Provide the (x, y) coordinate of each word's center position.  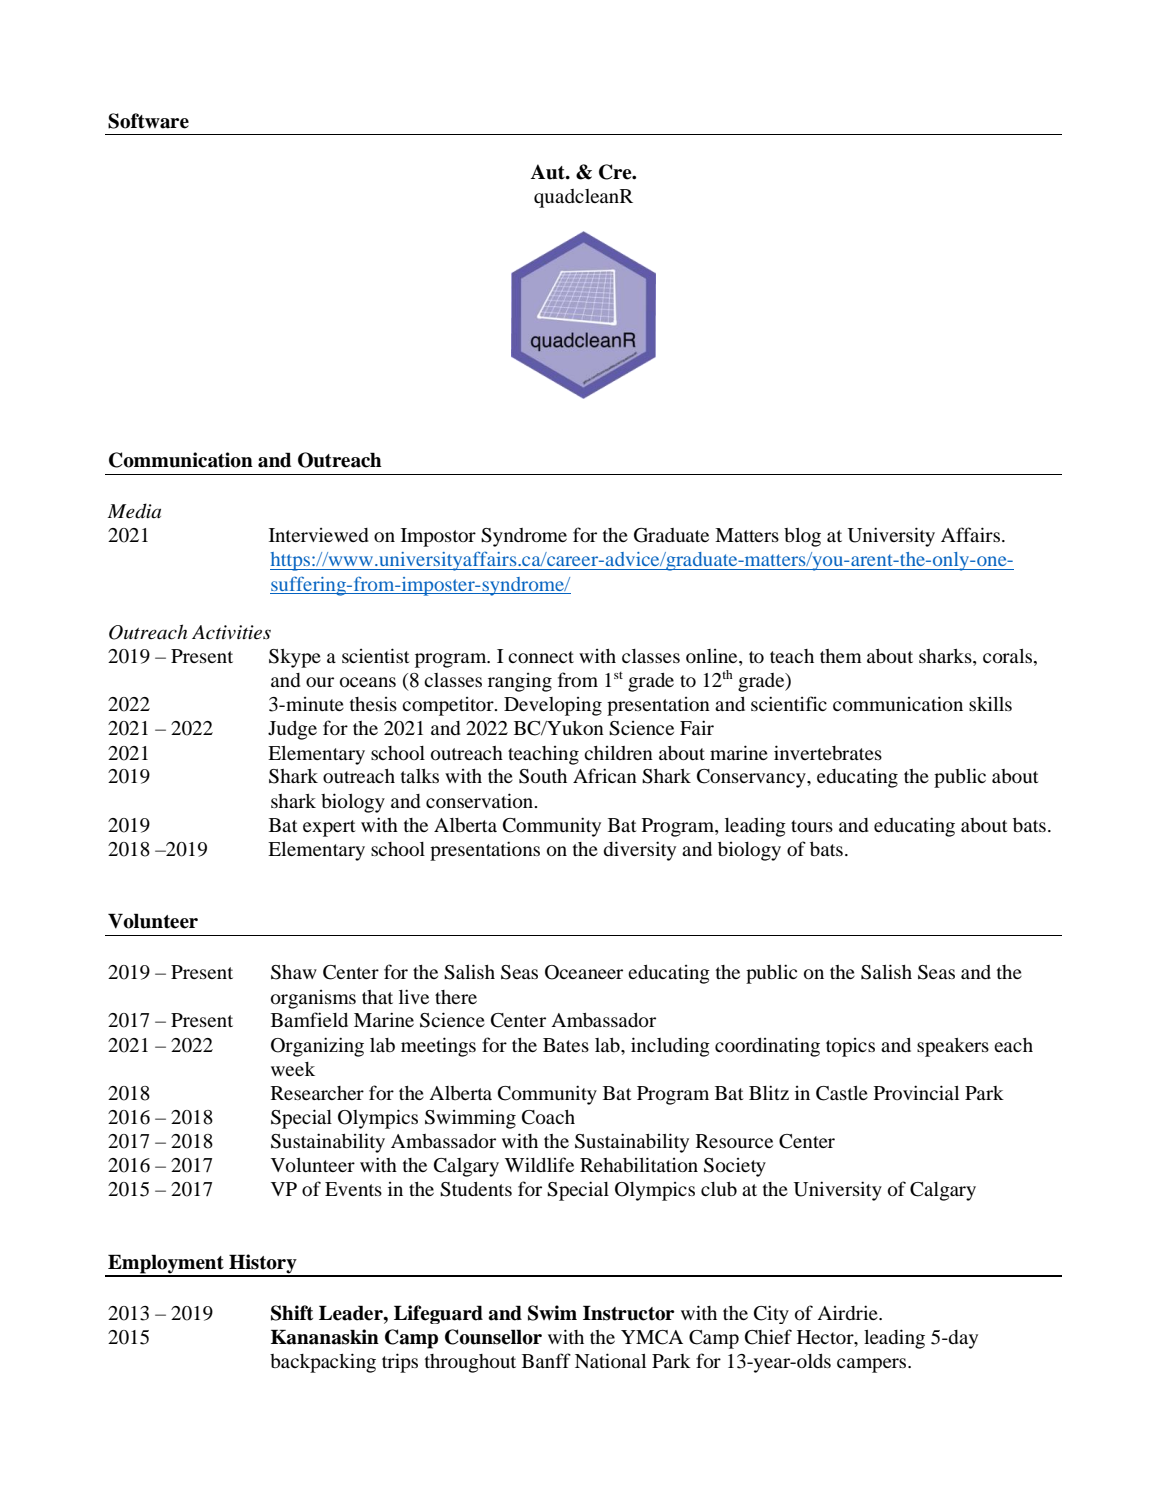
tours (812, 826)
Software (148, 121)
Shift (292, 1313)
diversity (639, 851)
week (293, 1069)
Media (134, 511)
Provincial (916, 1092)
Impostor (438, 537)
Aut (548, 172)
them (841, 656)
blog (802, 537)
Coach (548, 1117)
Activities (231, 632)
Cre (616, 172)
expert (329, 828)
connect (541, 657)
